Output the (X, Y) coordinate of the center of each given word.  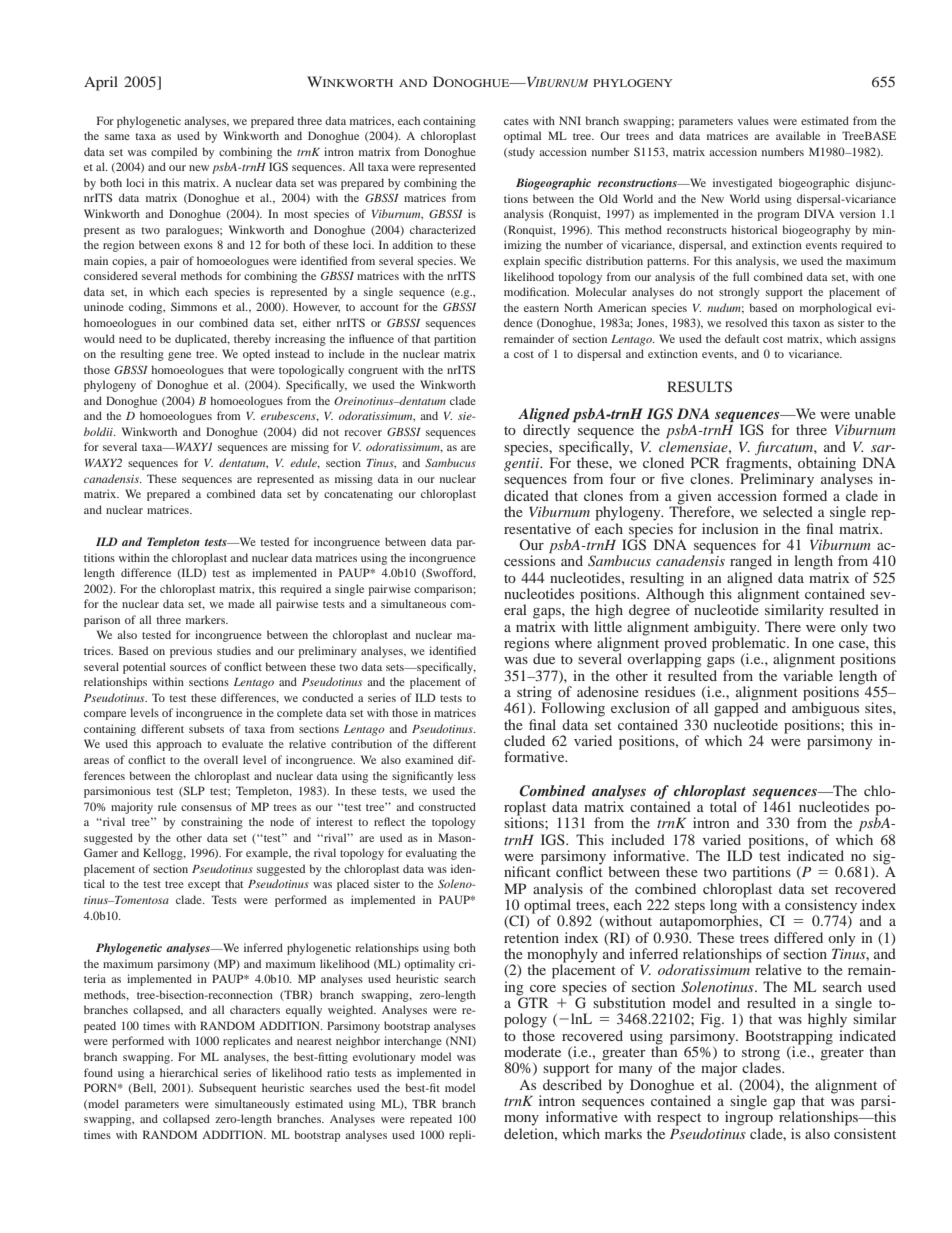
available (798, 135)
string (534, 694)
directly (546, 431)
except (204, 886)
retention (531, 937)
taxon (806, 323)
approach (179, 745)
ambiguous (825, 708)
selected (788, 511)
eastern (541, 308)
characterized (443, 229)
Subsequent (227, 1089)
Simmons (194, 306)
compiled (174, 153)
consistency (820, 907)
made (241, 603)
